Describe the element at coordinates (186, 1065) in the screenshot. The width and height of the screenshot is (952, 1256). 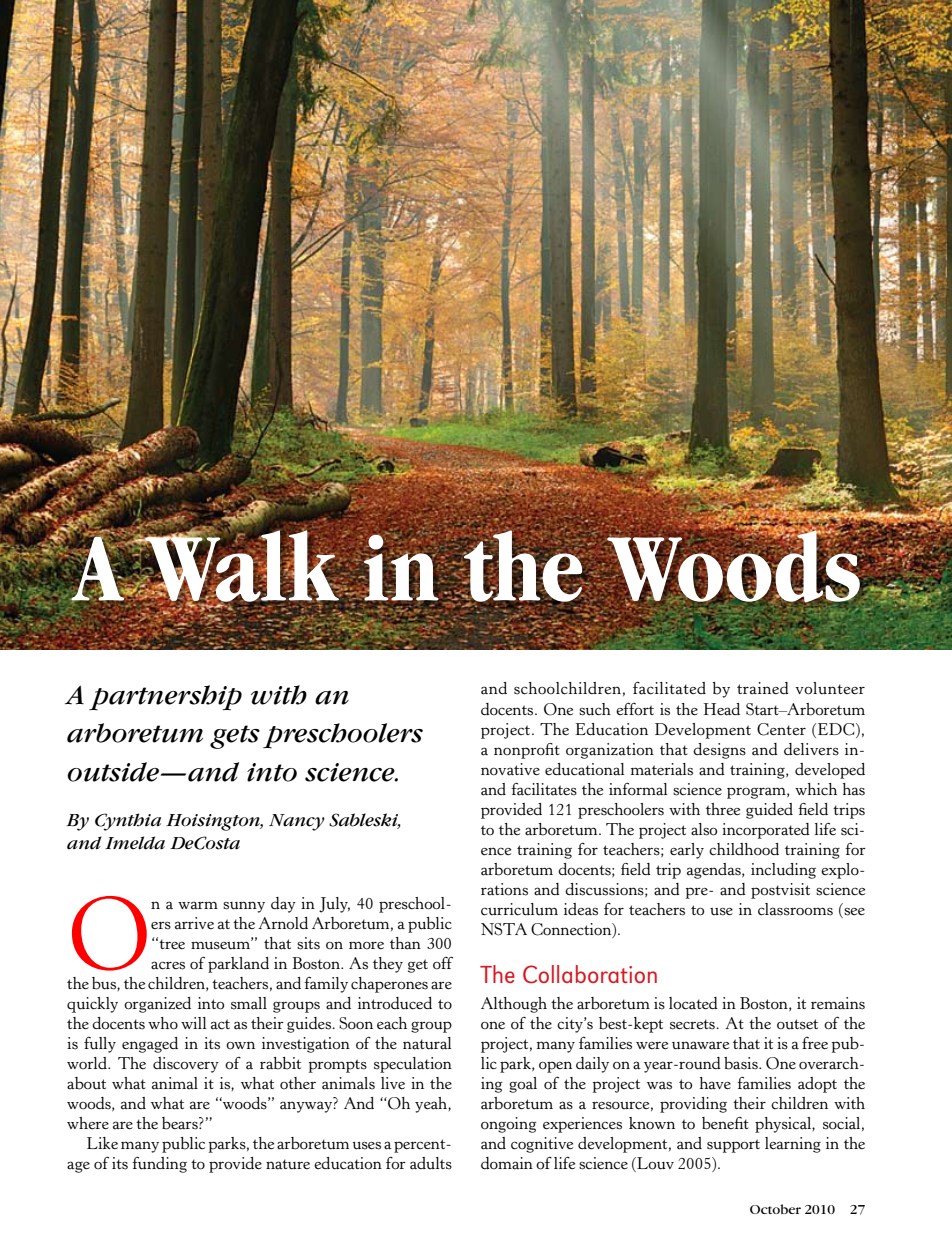
I see `discovery` at that location.
